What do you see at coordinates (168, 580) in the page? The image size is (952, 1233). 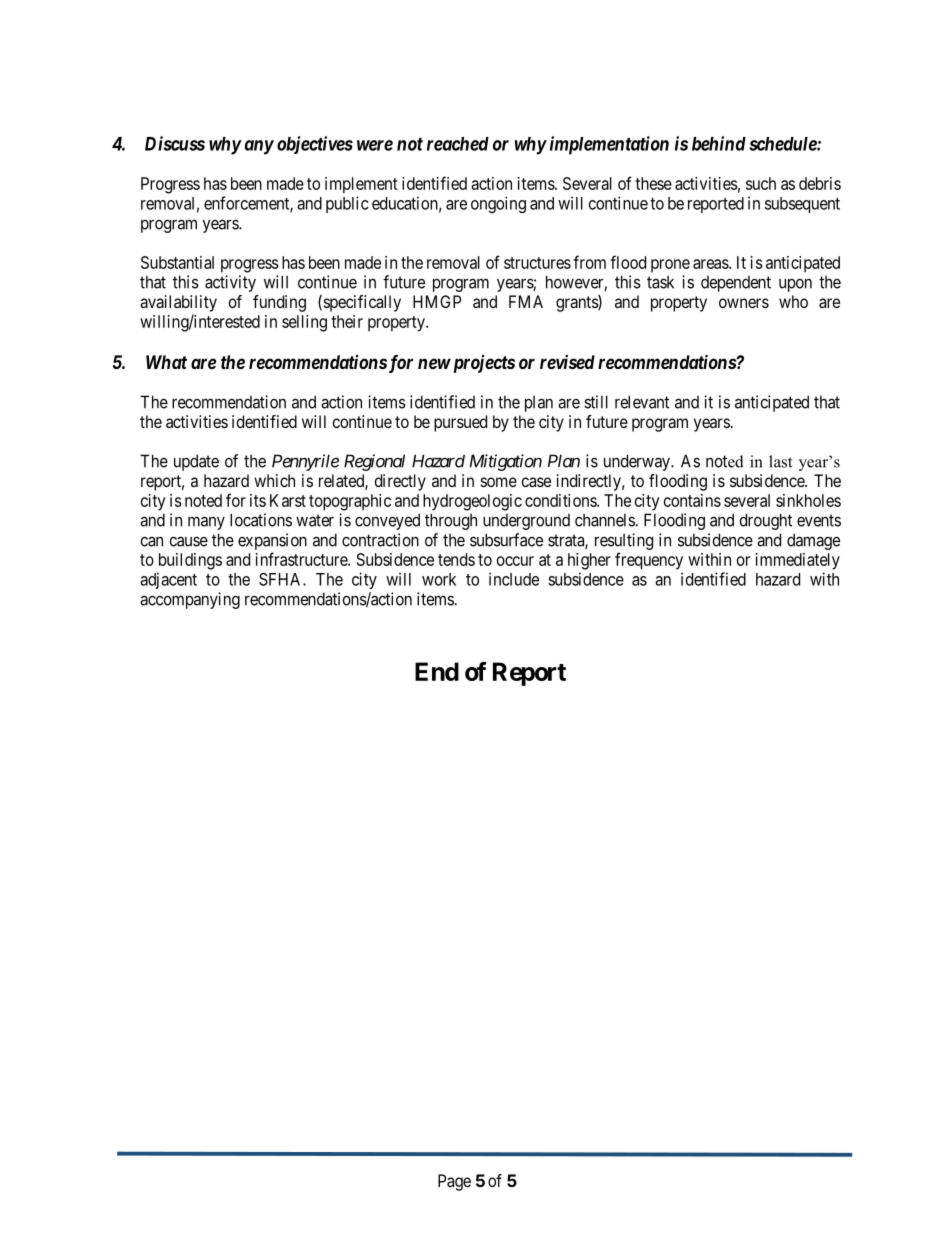 I see `adjacent` at bounding box center [168, 580].
